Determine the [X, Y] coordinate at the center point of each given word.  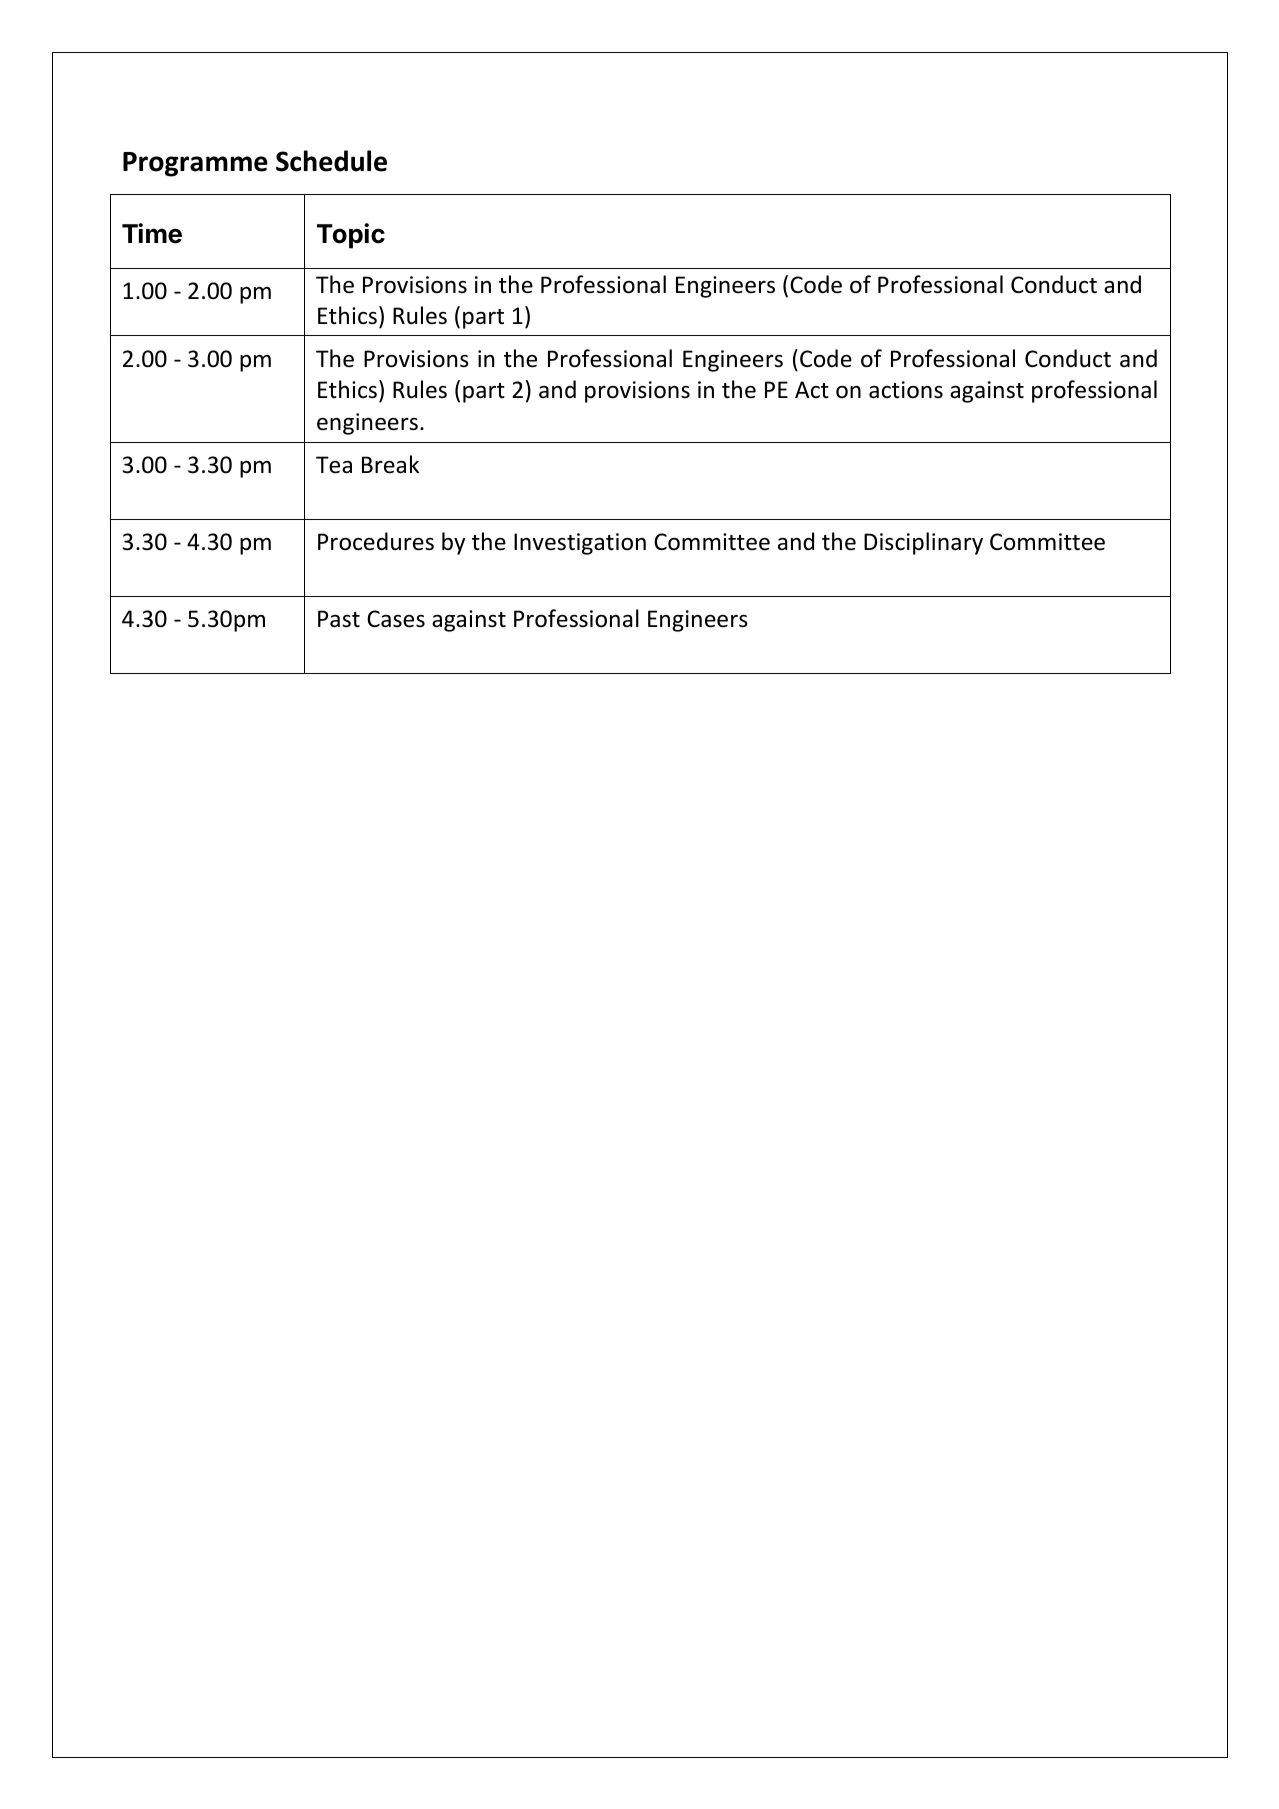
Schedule [331, 161]
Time [152, 233]
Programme [195, 164]
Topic [351, 236]
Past [339, 619]
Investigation [580, 544]
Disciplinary [923, 543]
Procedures [376, 541]
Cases [396, 619]
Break [390, 464]
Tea [334, 465]
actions [906, 390]
